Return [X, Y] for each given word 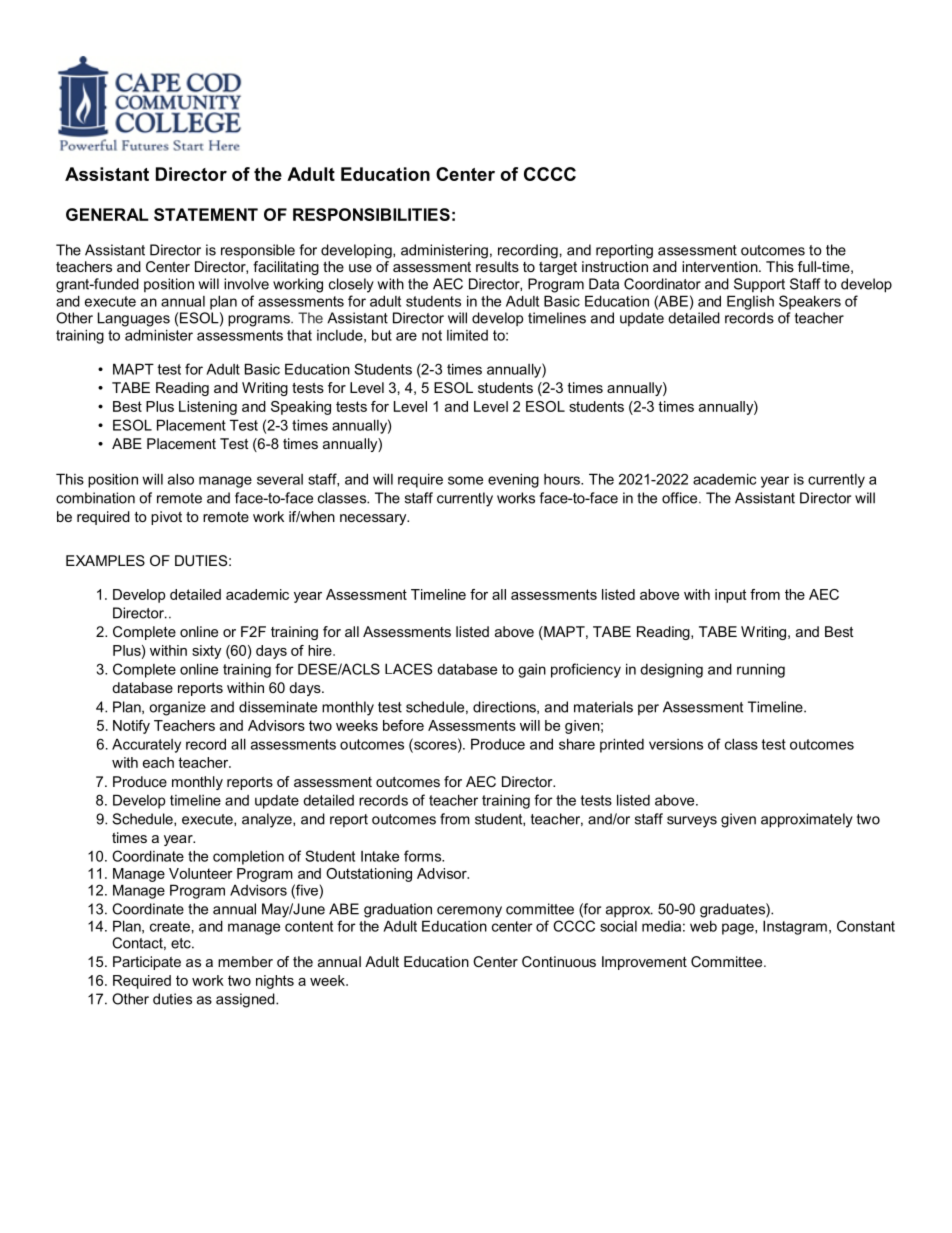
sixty [206, 652]
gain [532, 671]
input [730, 596]
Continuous [559, 961]
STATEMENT [206, 214]
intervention [721, 266]
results [497, 266]
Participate [147, 963]
